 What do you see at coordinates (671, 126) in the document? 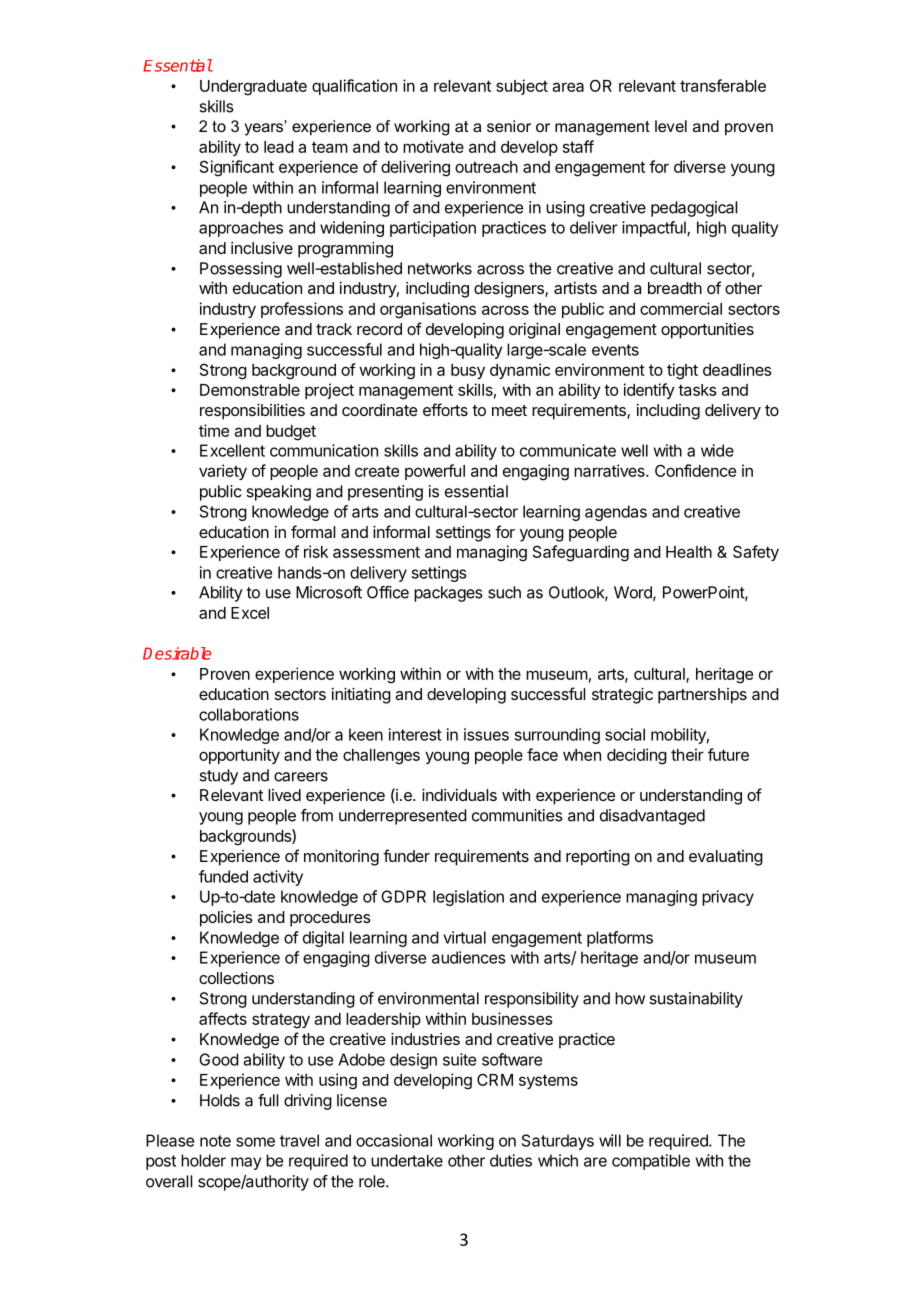
I see `level` at bounding box center [671, 126].
